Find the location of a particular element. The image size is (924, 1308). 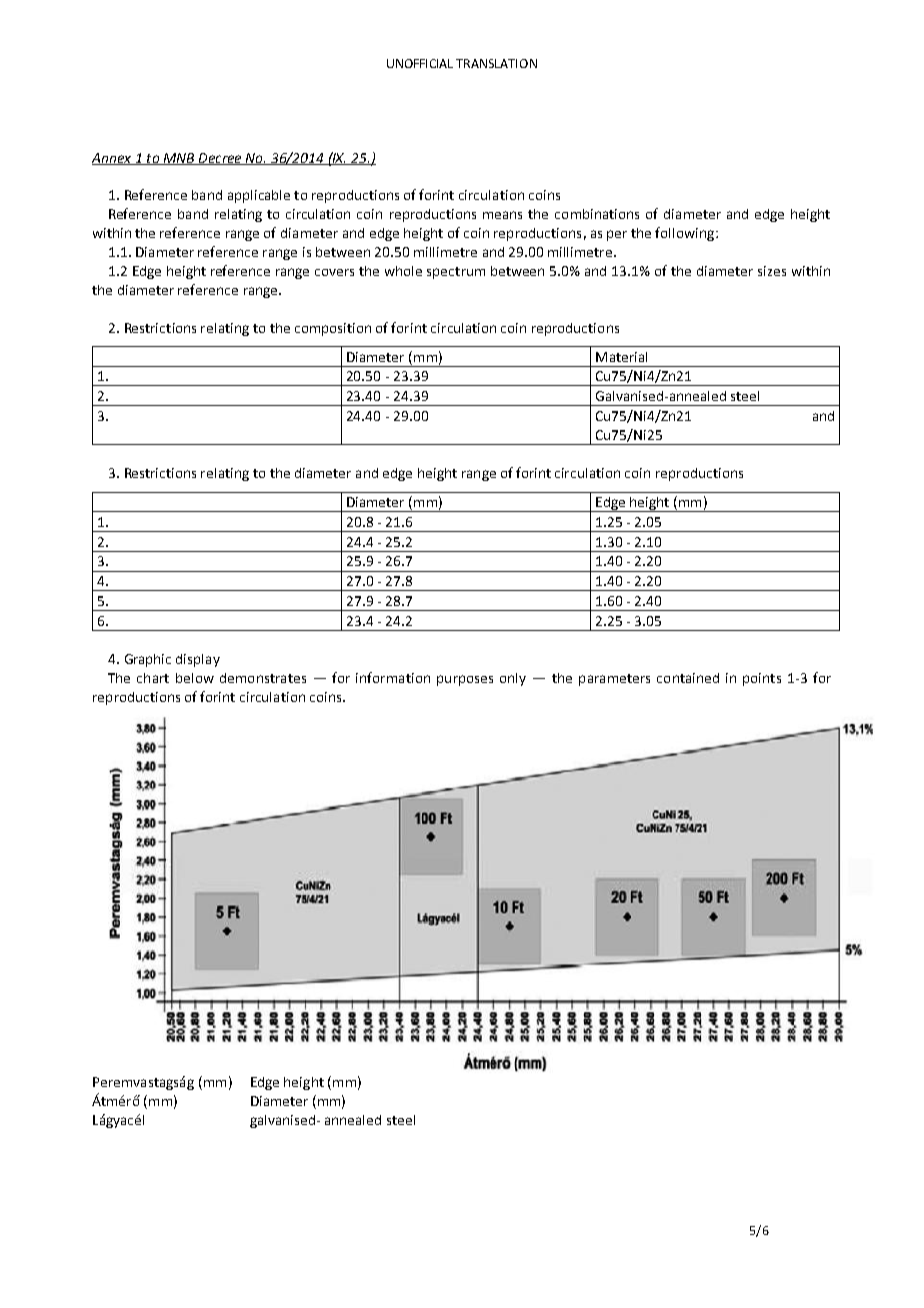

contained is located at coordinates (688, 678).
